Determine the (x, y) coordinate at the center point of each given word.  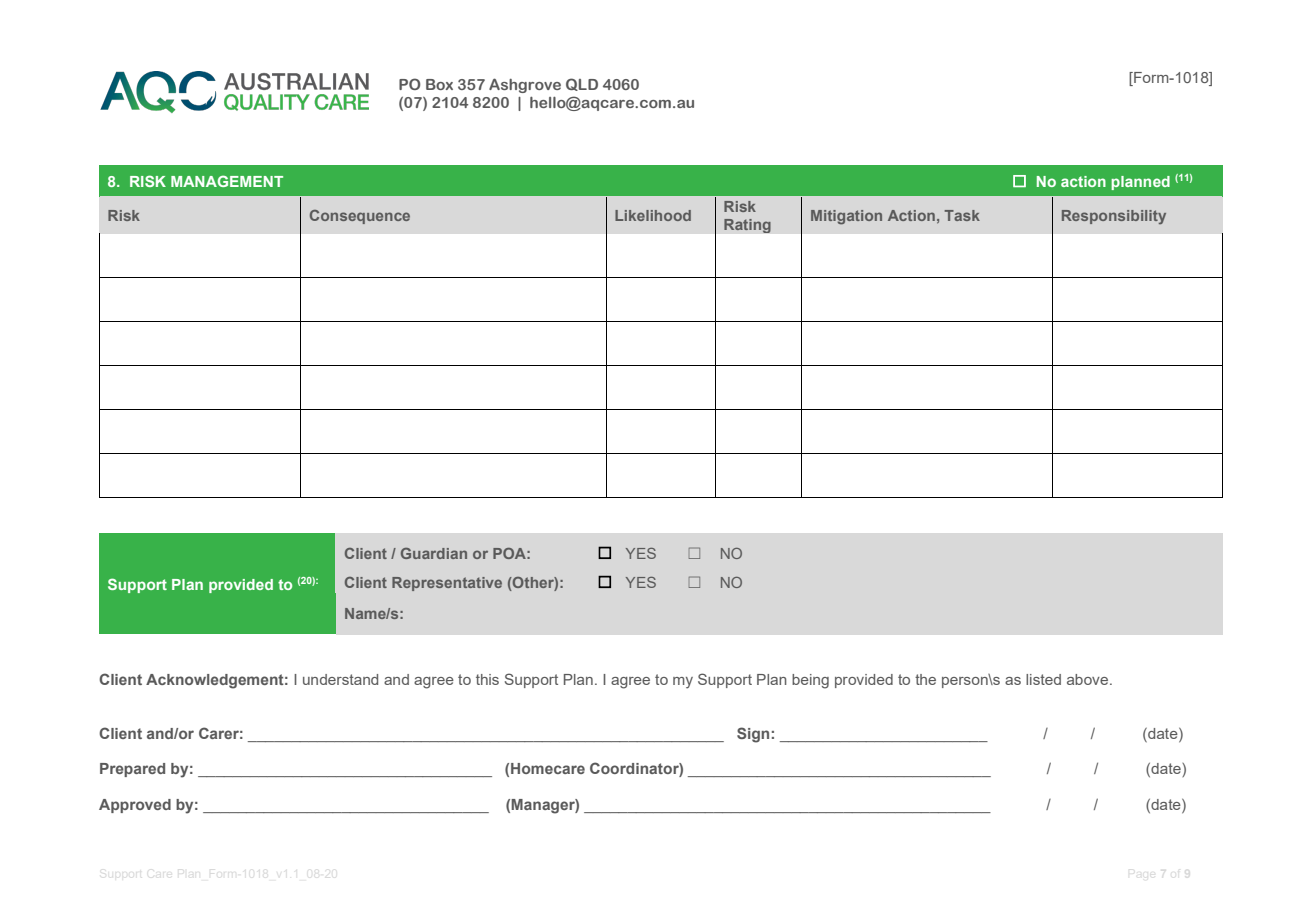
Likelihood (653, 215)
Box (439, 84)
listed (1043, 679)
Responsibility (1114, 217)
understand (340, 679)
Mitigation (846, 217)
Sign (753, 735)
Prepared (132, 770)
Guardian (434, 553)
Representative (447, 584)
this (487, 679)
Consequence (360, 217)
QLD (582, 84)
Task (962, 215)
